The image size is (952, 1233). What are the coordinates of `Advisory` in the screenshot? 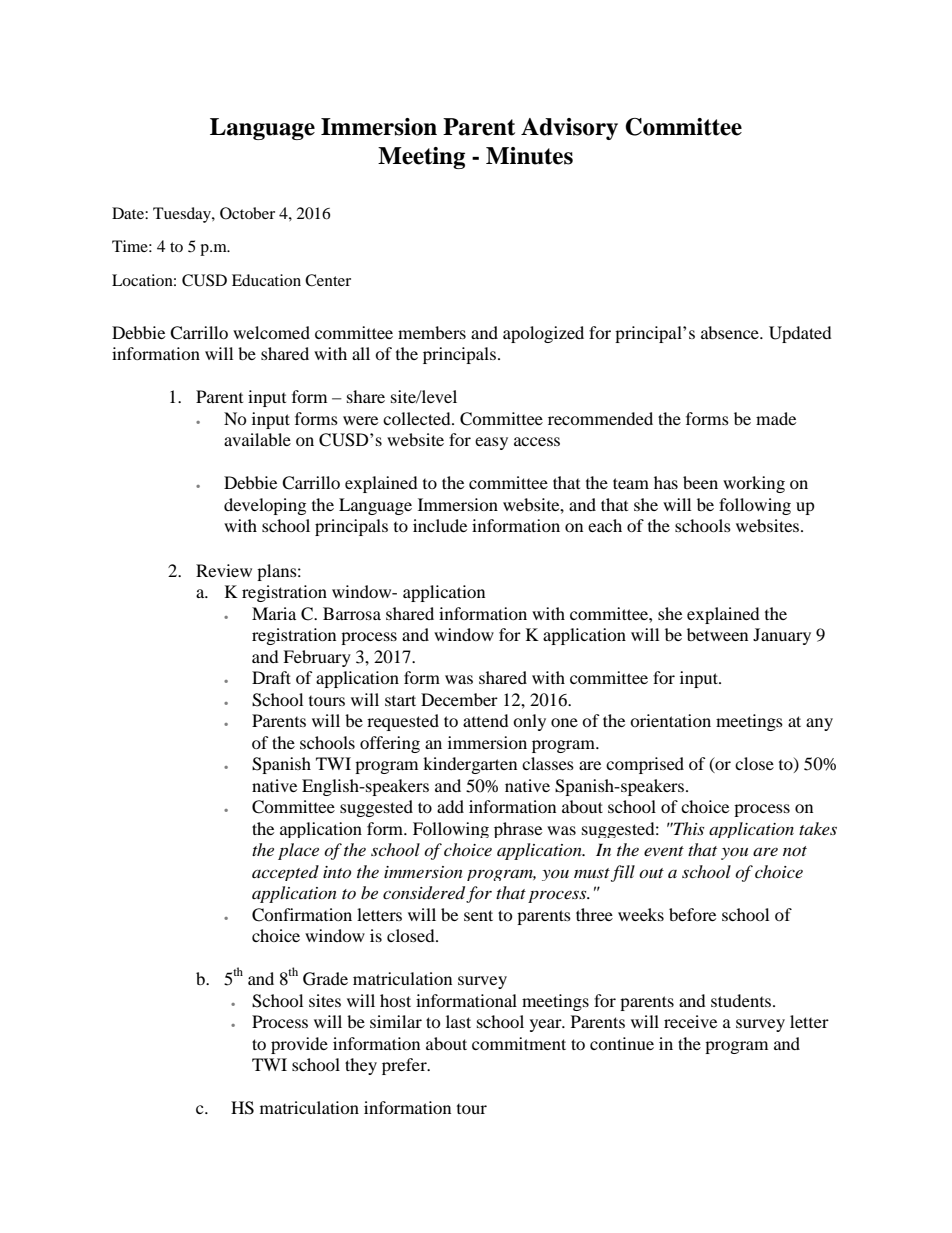 It's located at (569, 129).
